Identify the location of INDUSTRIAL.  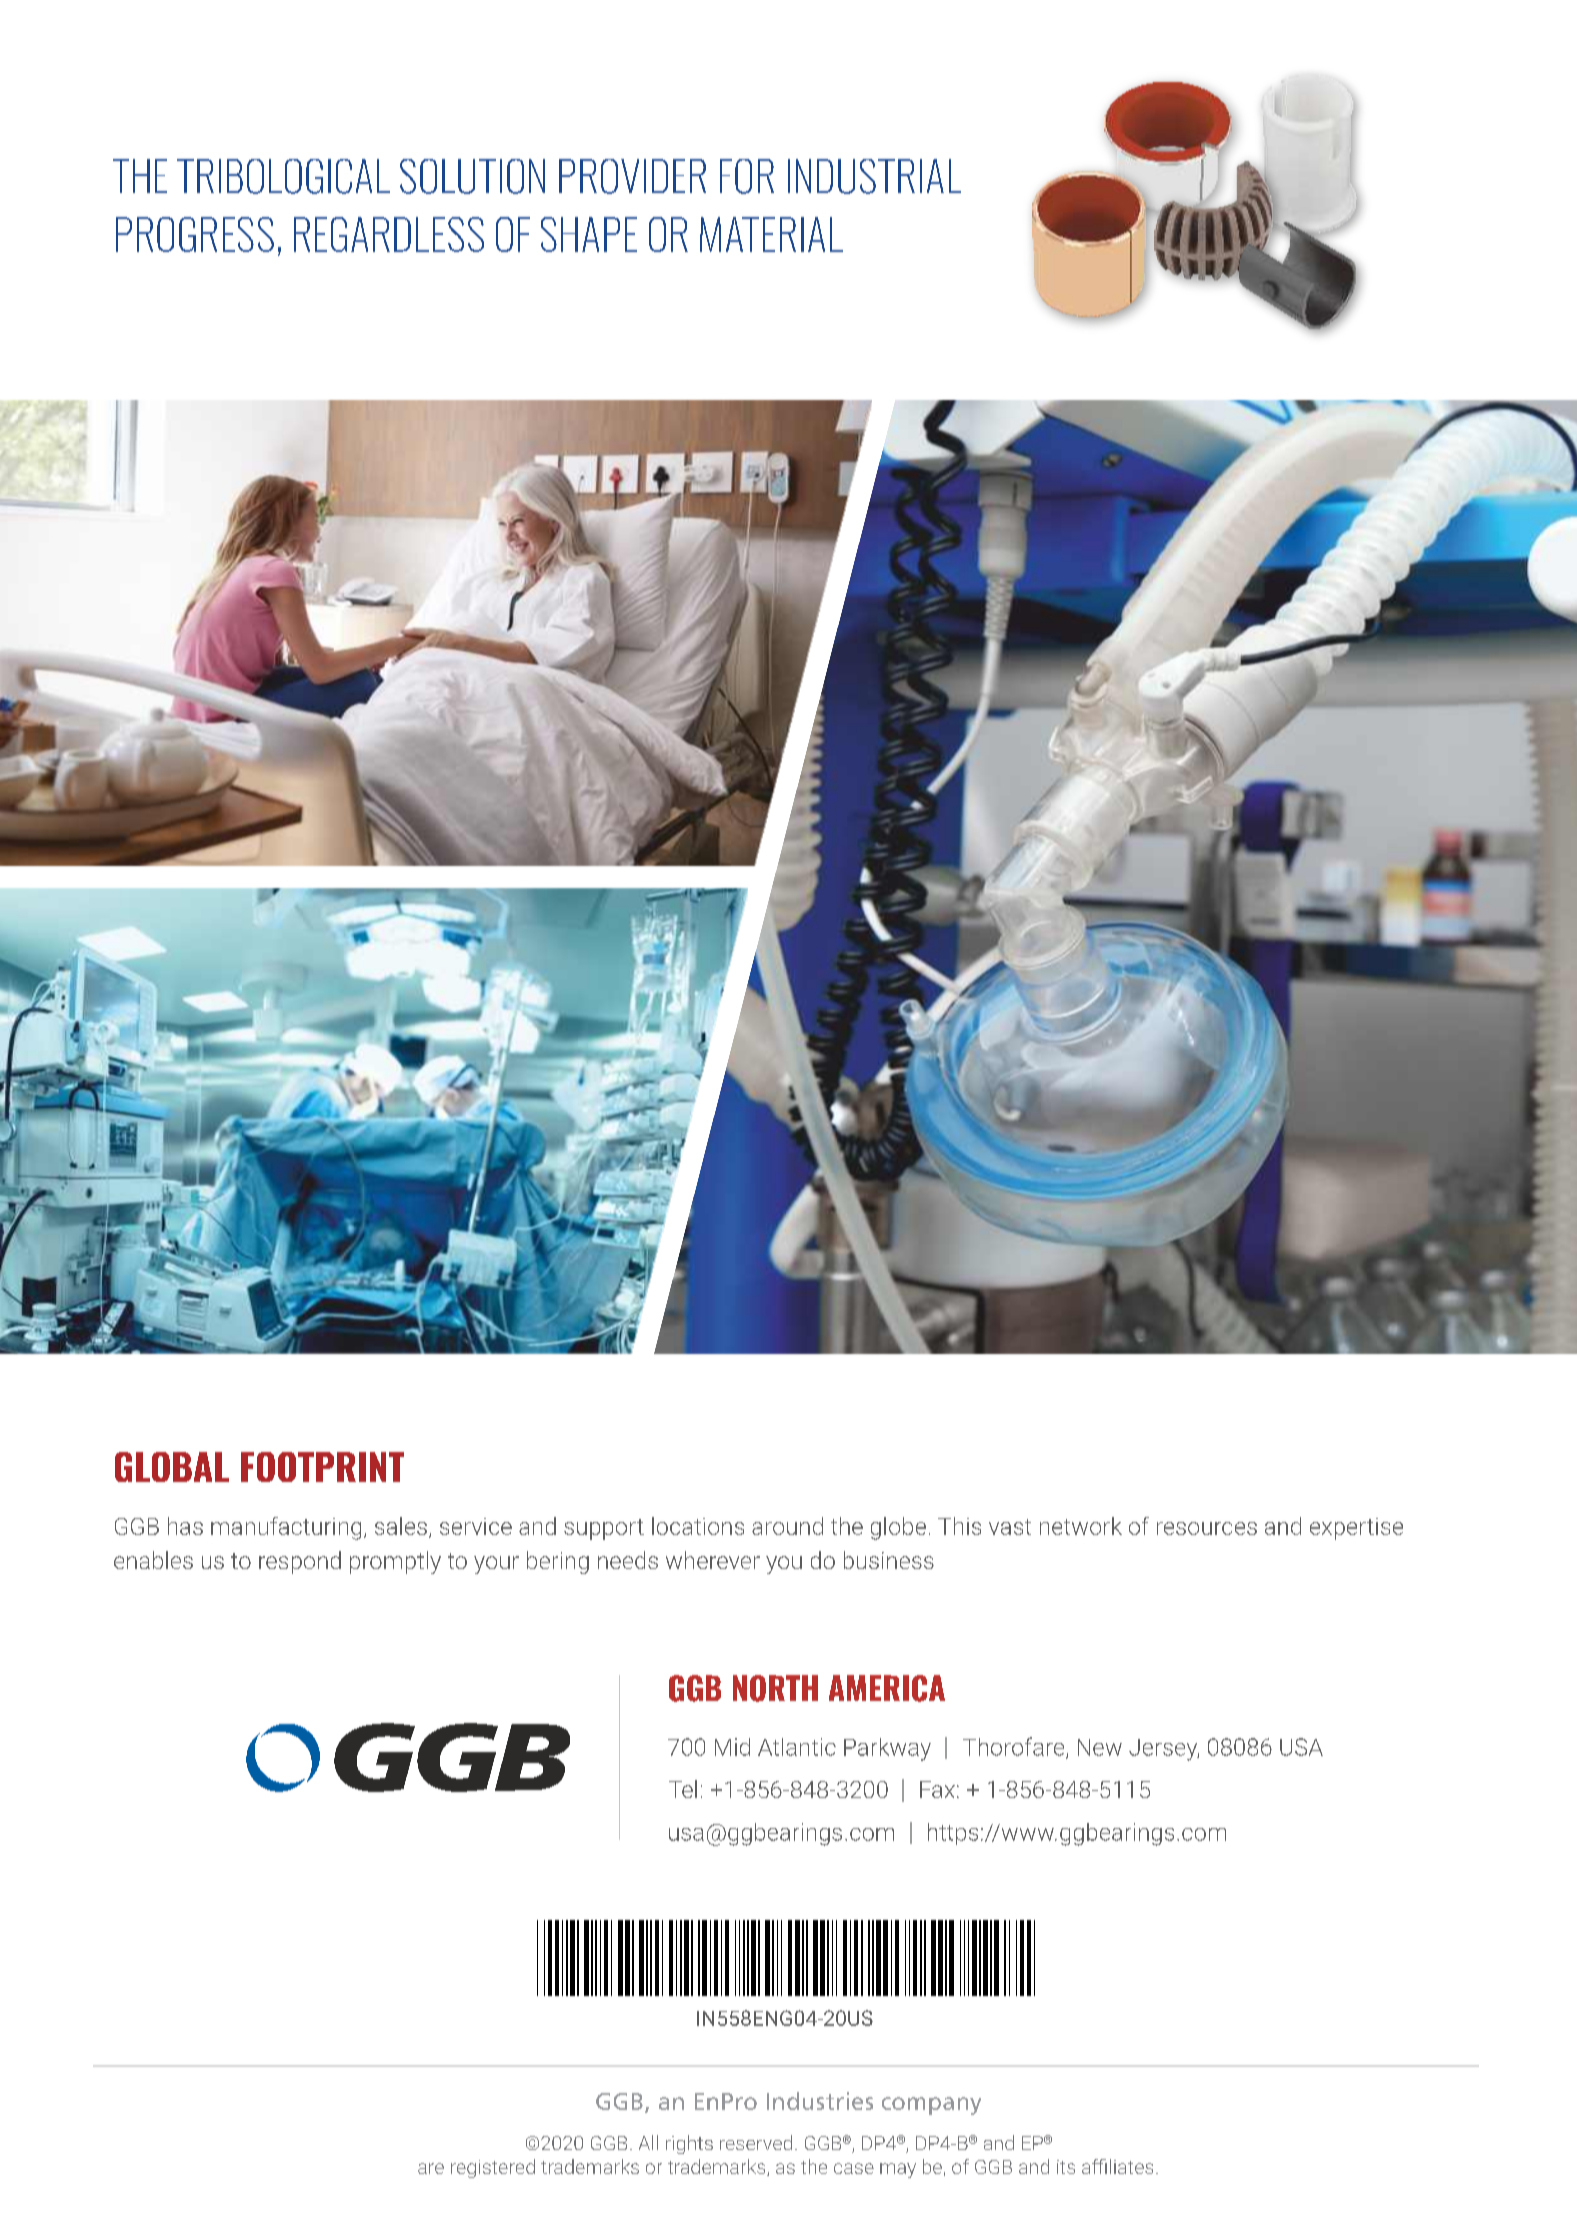
(874, 176).
